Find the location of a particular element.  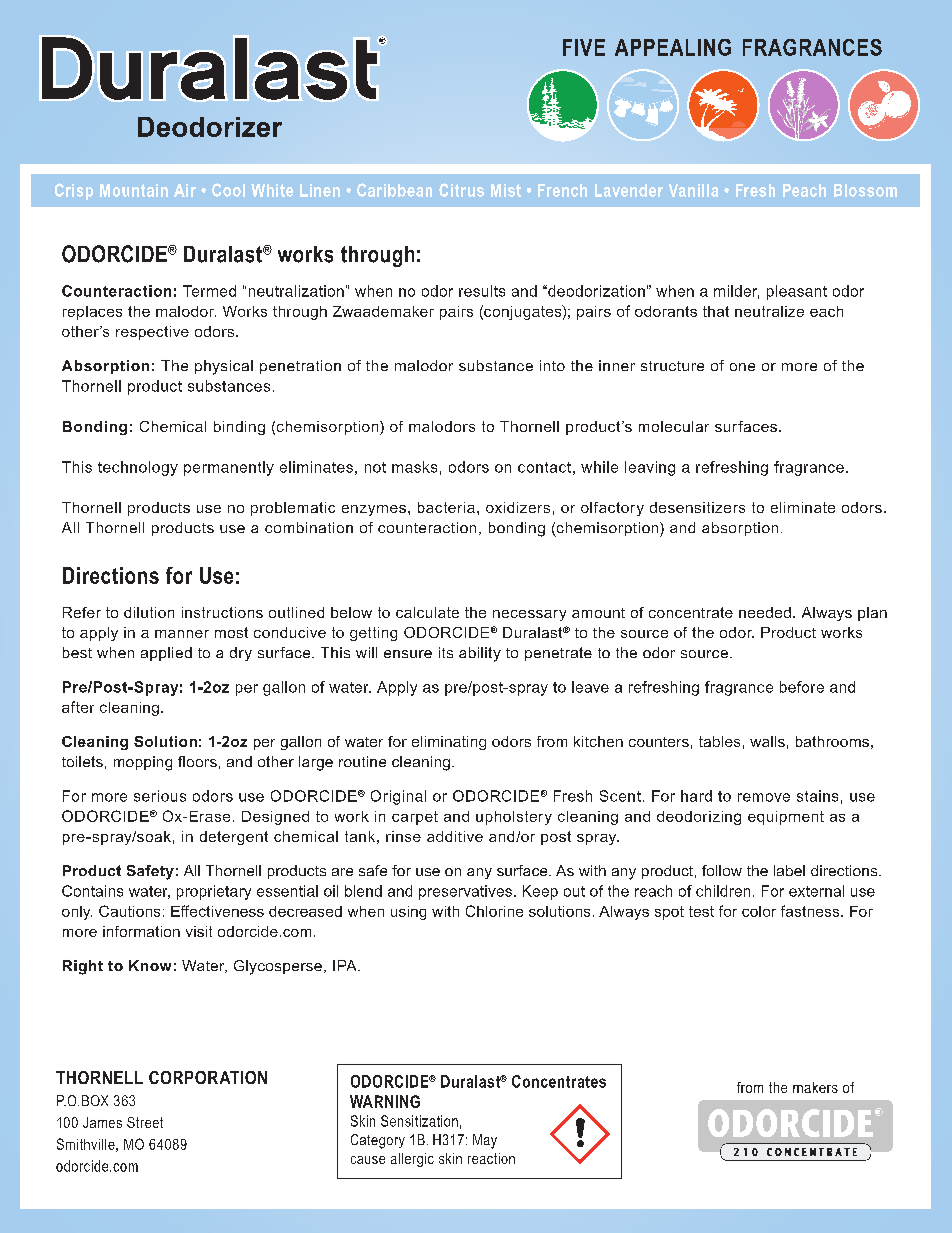

Street is located at coordinates (145, 1122).
